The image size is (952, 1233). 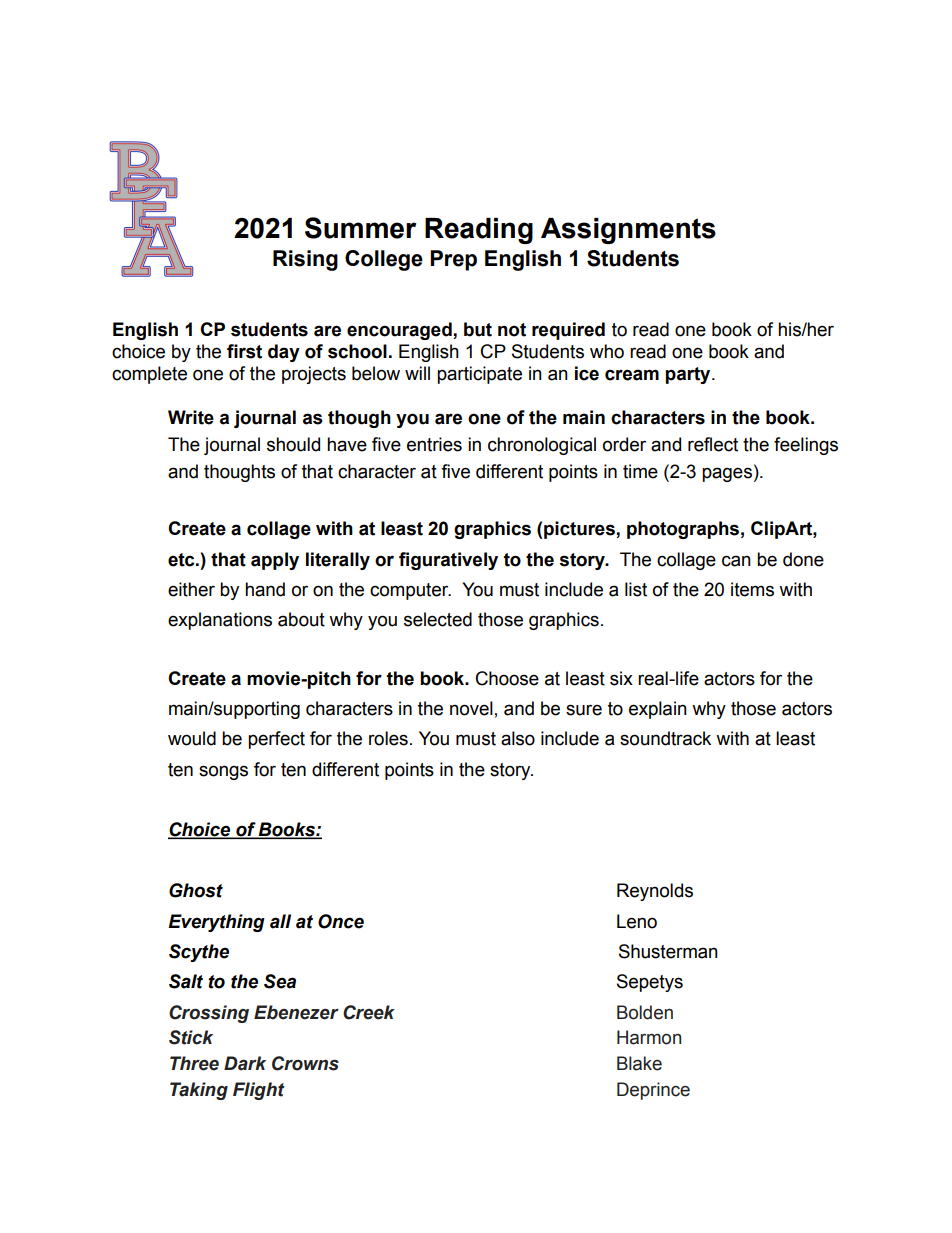 I want to click on Prep, so click(x=453, y=260).
